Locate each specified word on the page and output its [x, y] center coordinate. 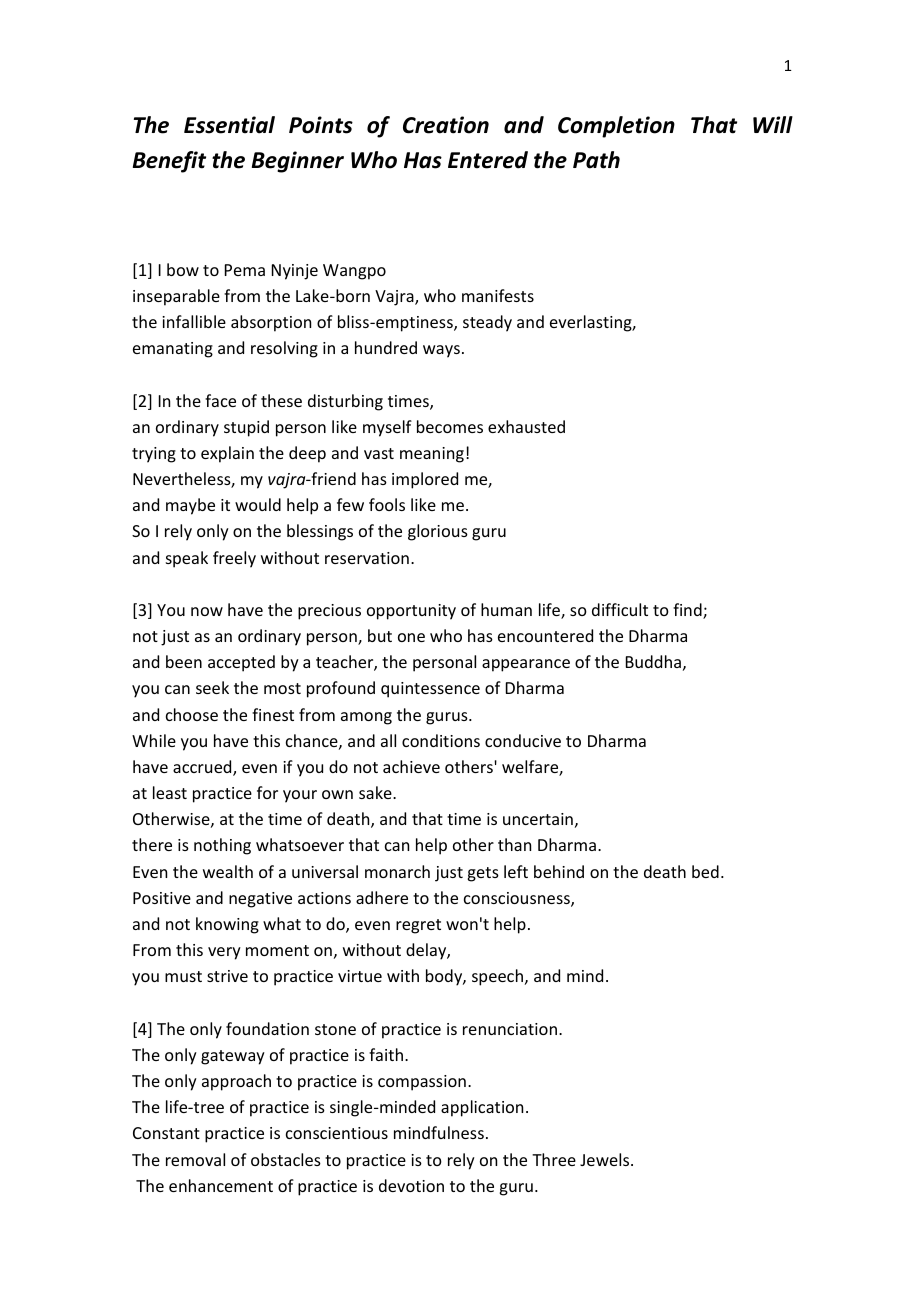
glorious [438, 532]
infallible [194, 321]
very [224, 953]
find [688, 611]
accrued [203, 768]
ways [441, 351]
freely [234, 559]
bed [705, 871]
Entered [488, 160]
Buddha [653, 661]
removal [195, 1159]
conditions [441, 740]
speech [497, 977]
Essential [229, 125]
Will [773, 124]
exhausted [526, 426]
